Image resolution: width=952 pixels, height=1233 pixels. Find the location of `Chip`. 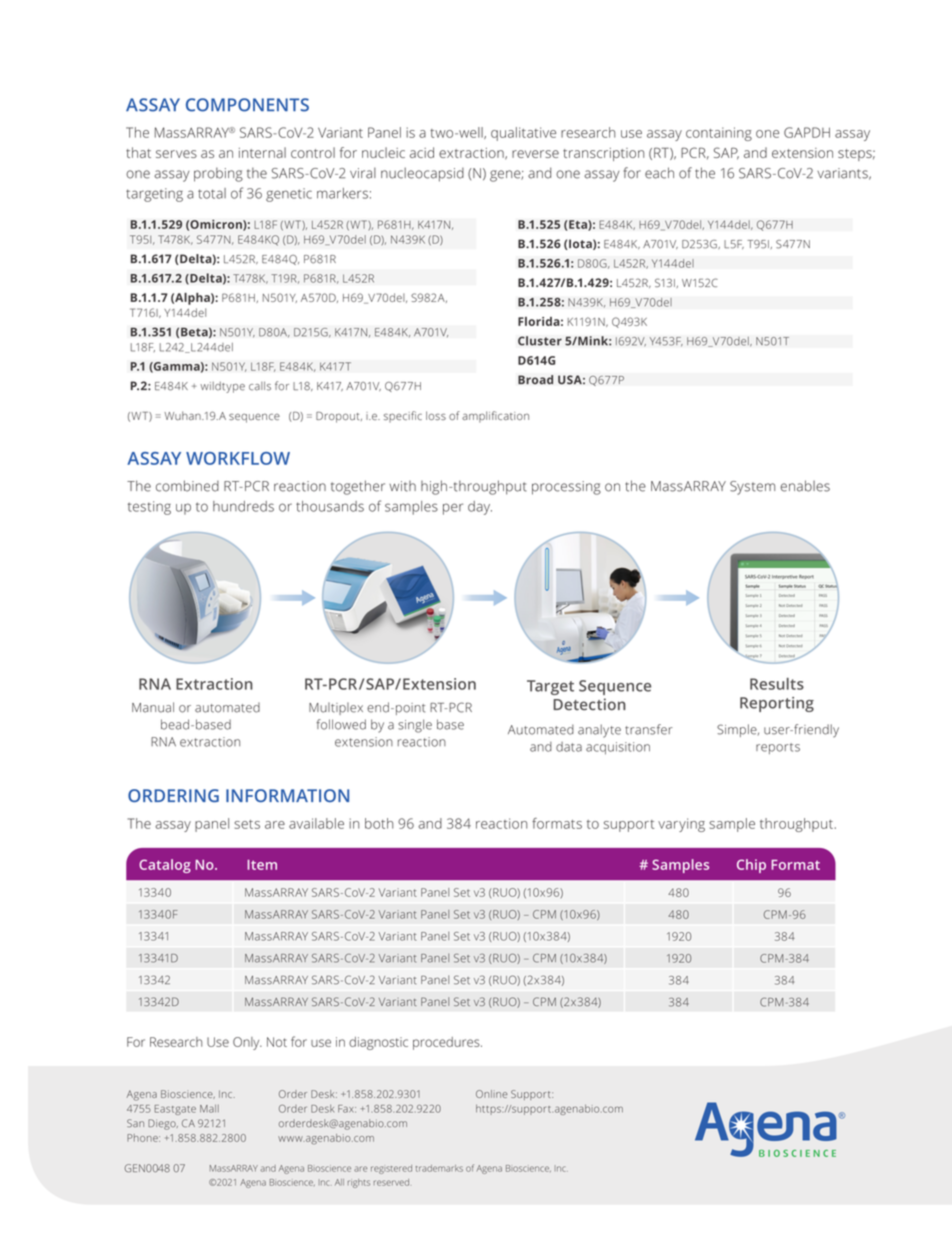

Chip is located at coordinates (751, 866).
